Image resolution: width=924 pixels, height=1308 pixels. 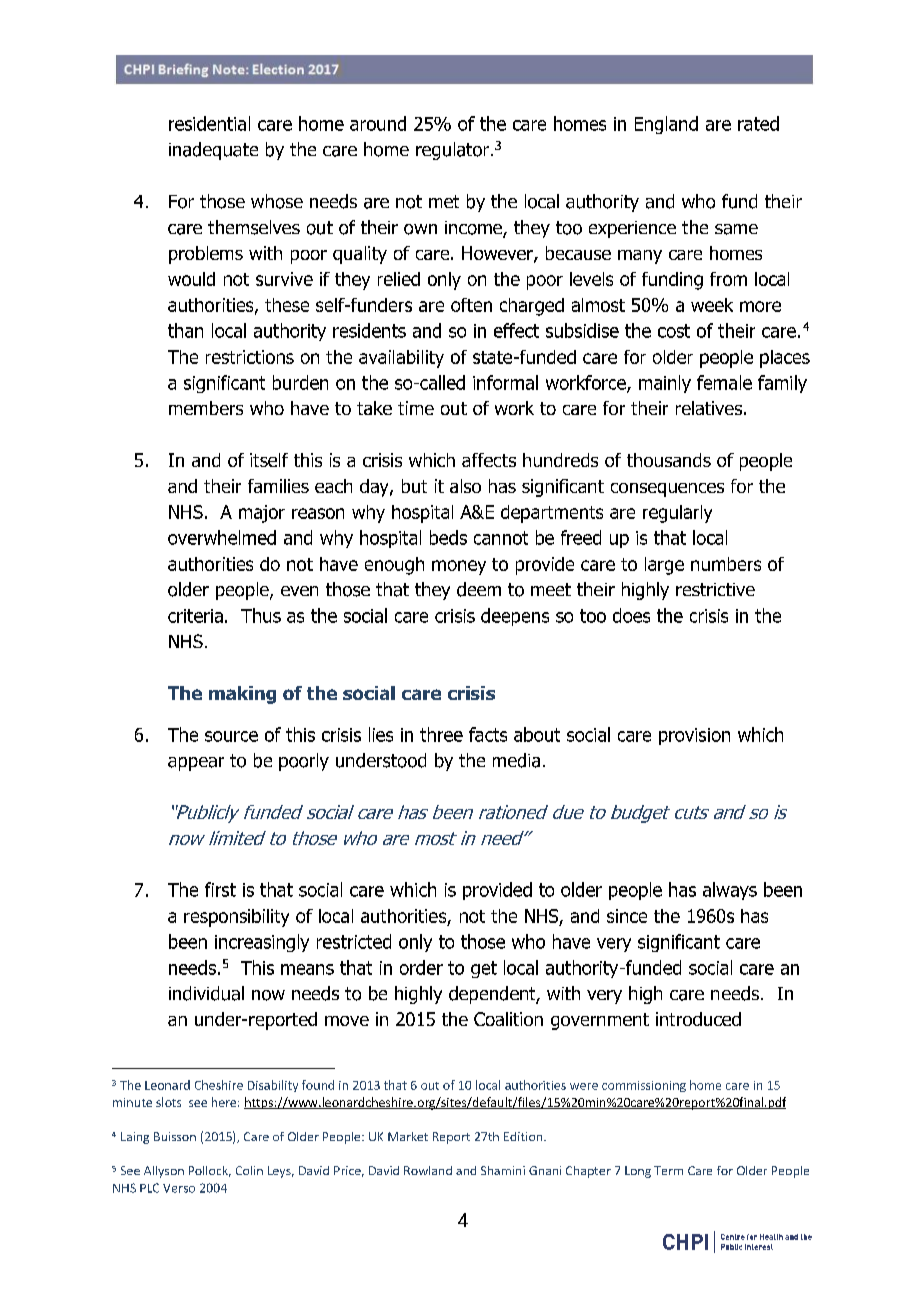 What do you see at coordinates (444, 201) in the page?
I see `met` at bounding box center [444, 201].
